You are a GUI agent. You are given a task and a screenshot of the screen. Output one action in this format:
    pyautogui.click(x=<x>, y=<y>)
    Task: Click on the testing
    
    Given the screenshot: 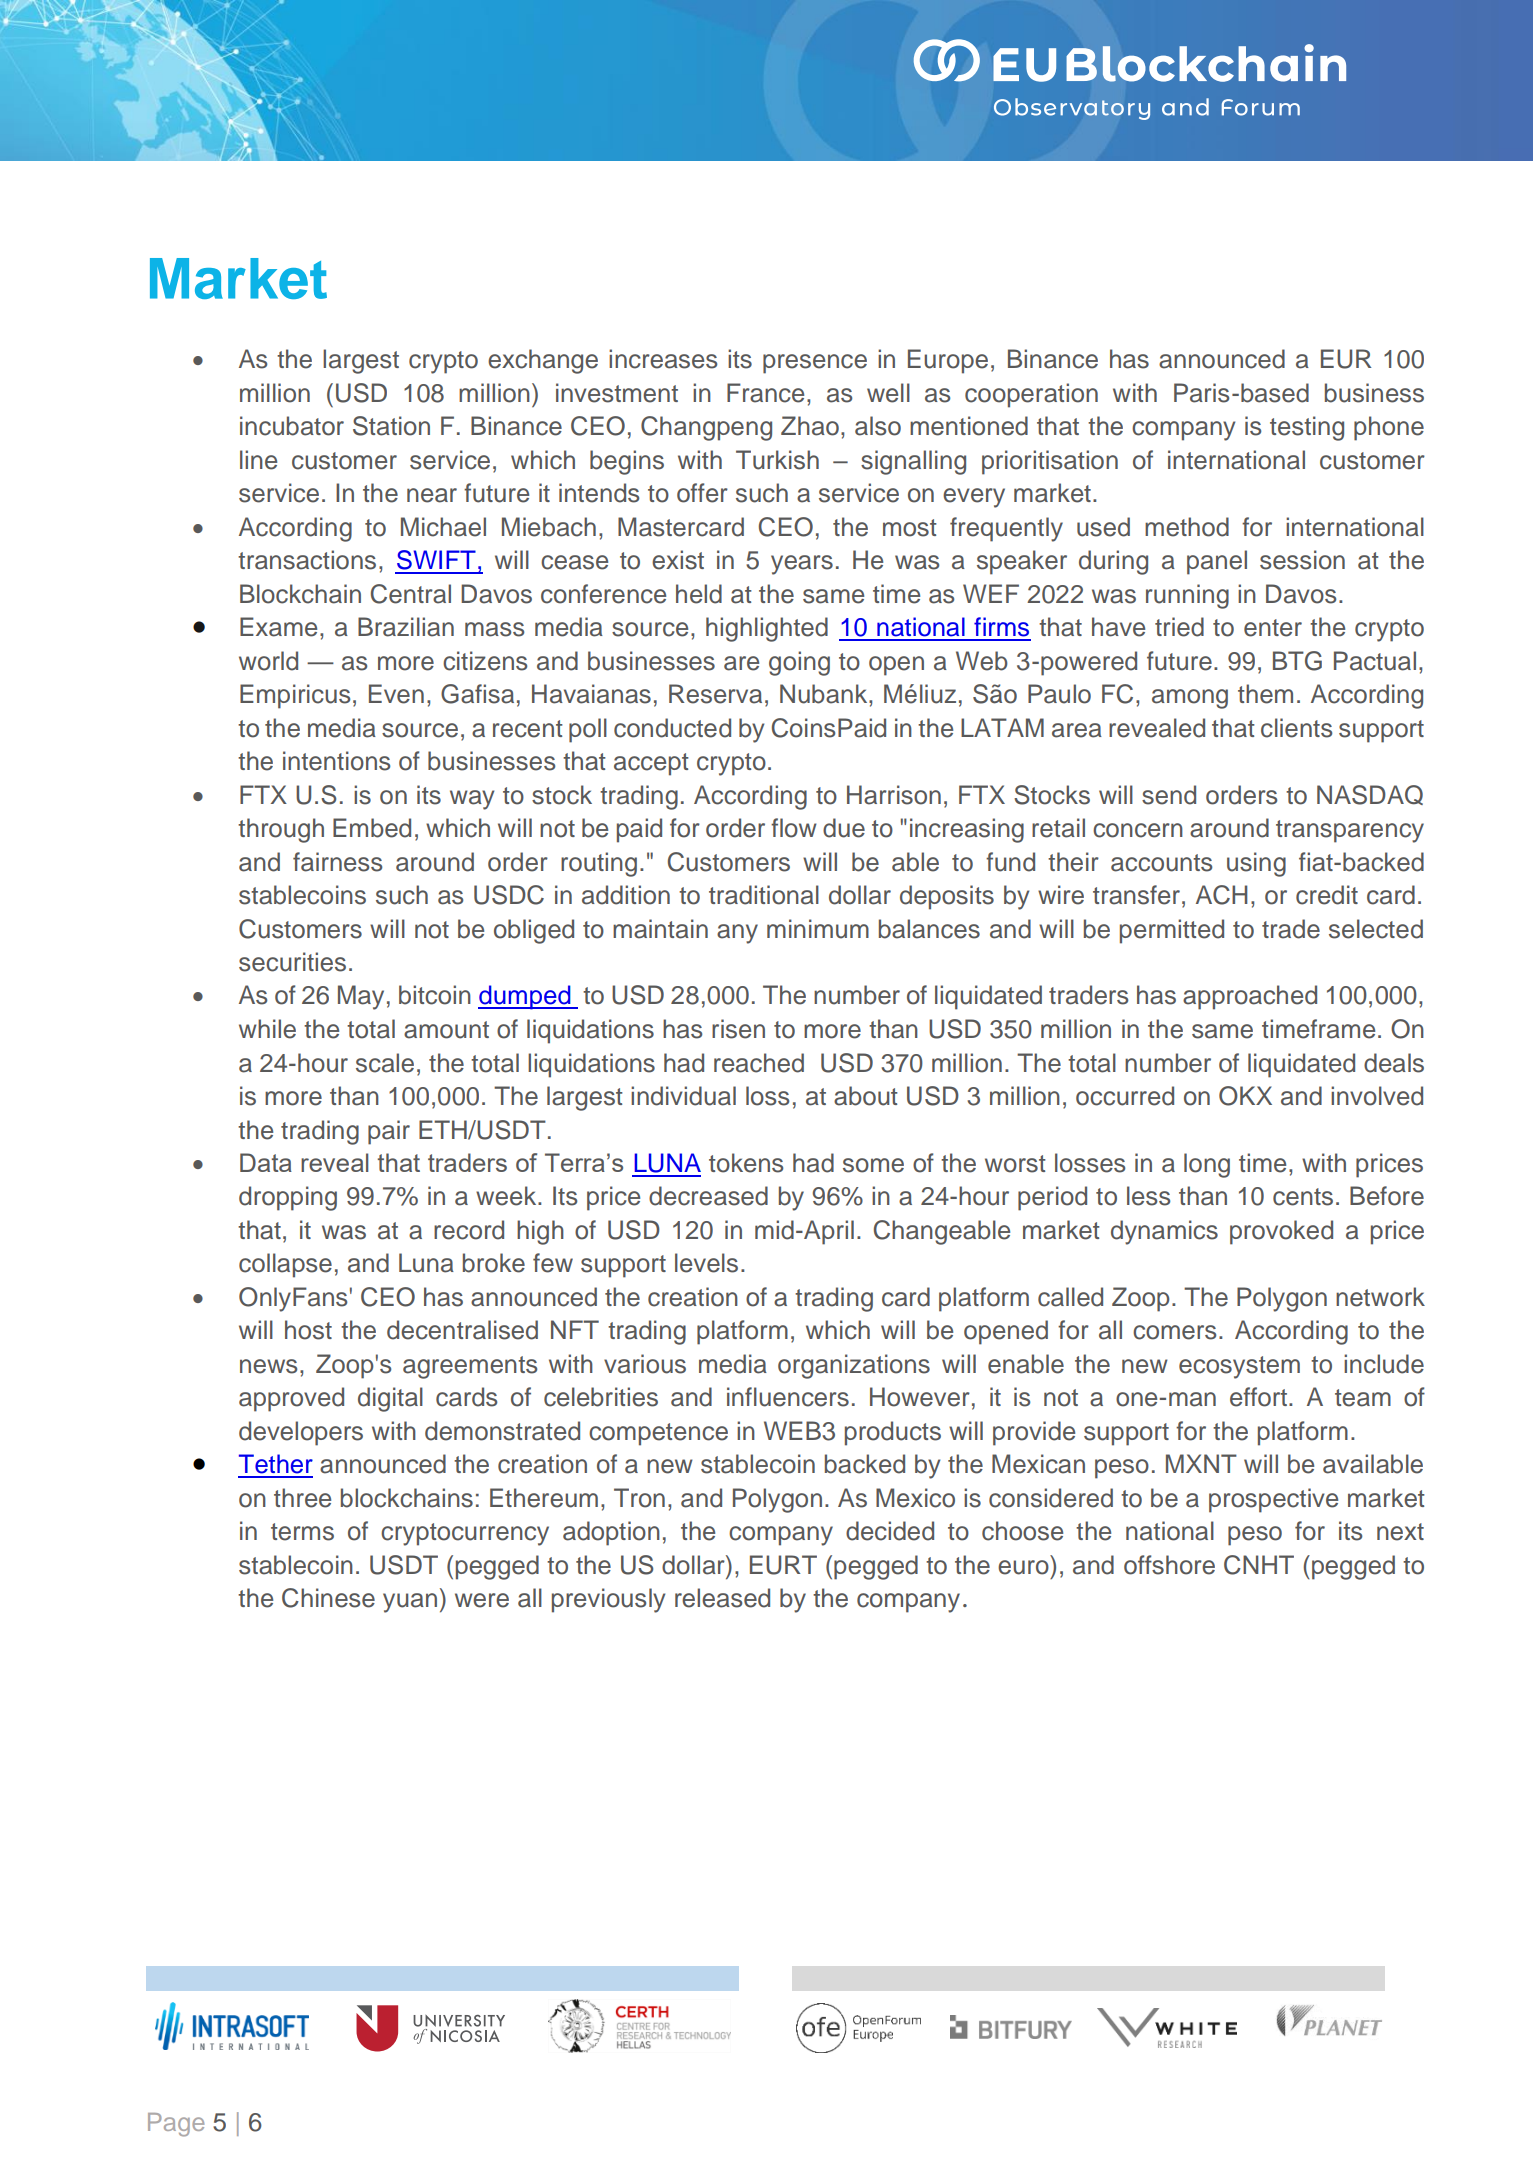 What is the action you would take?
    pyautogui.click(x=1307, y=428)
